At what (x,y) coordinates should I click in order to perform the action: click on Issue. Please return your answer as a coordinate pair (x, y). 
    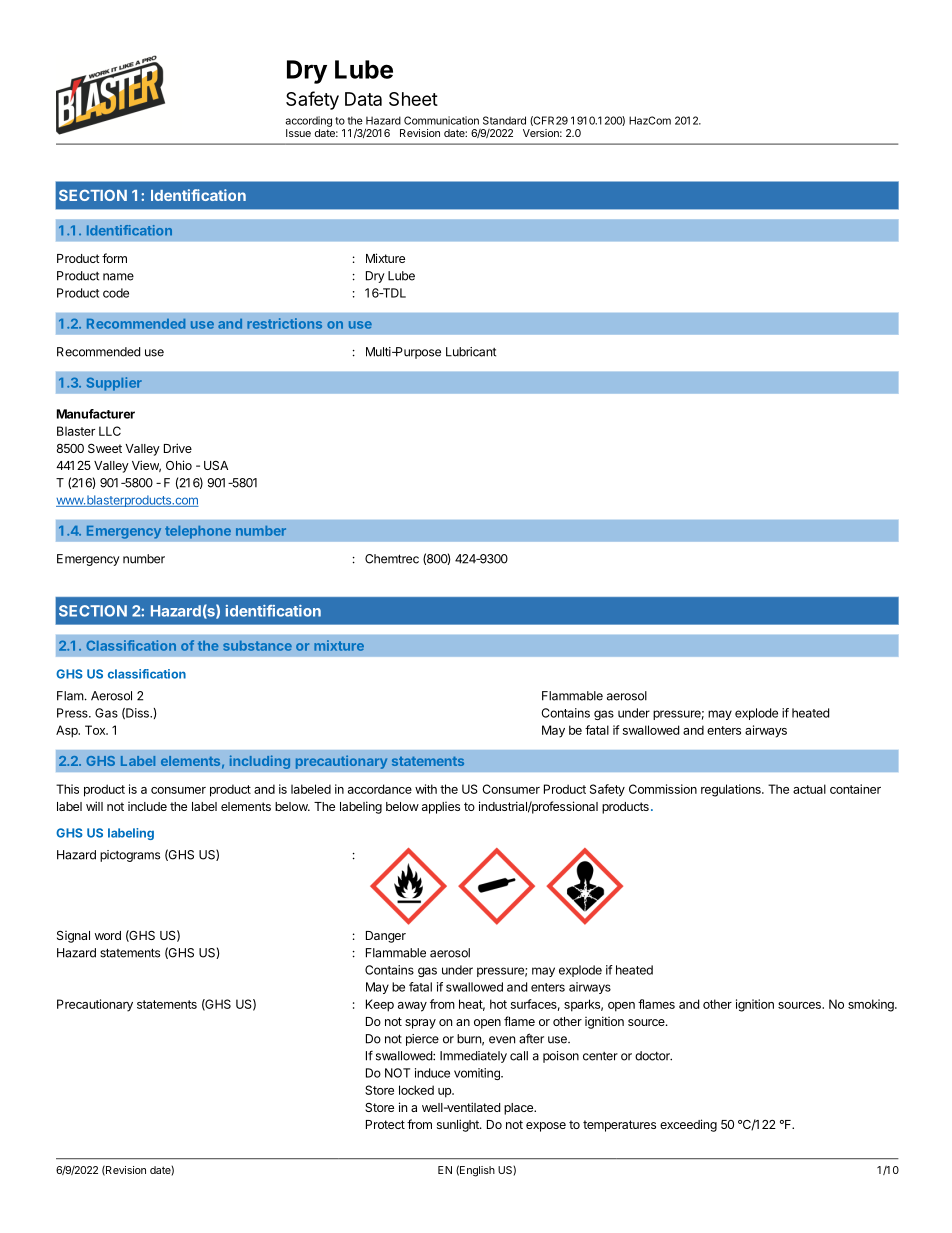
    Looking at the image, I should click on (298, 133).
